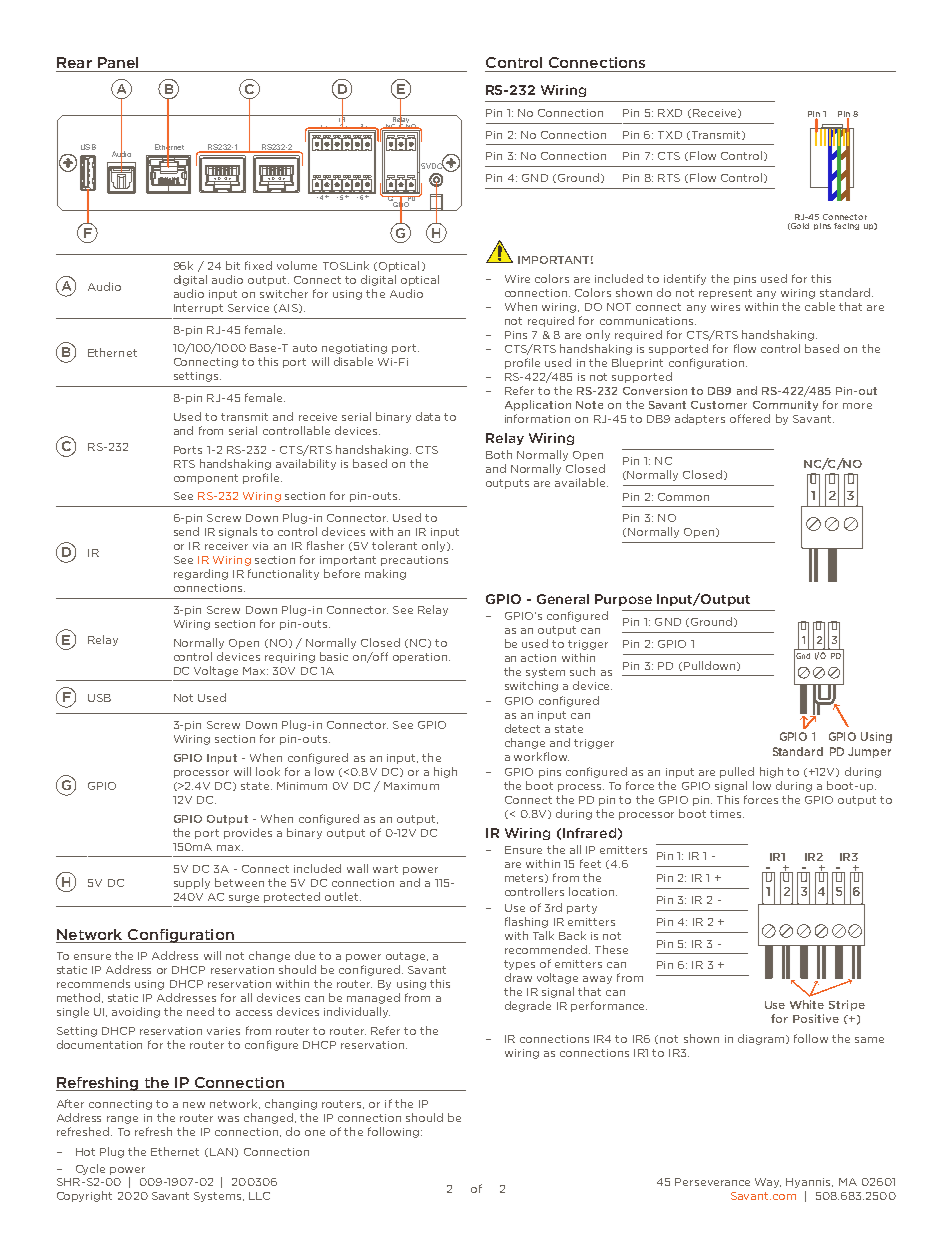 The width and height of the page is (952, 1233). What do you see at coordinates (248, 833) in the page?
I see `provides` at bounding box center [248, 833].
